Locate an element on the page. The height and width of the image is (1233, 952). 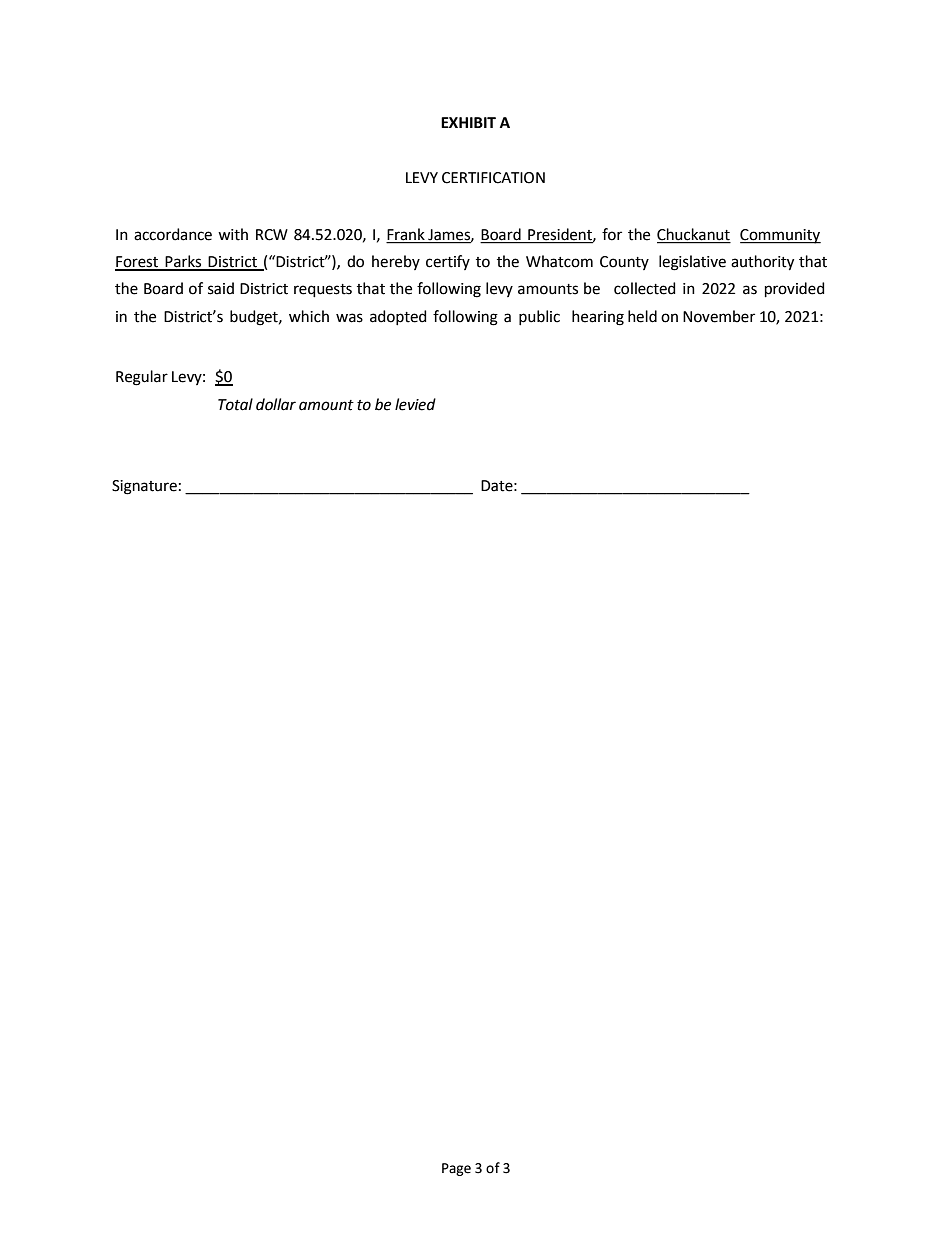
November is located at coordinates (719, 316).
